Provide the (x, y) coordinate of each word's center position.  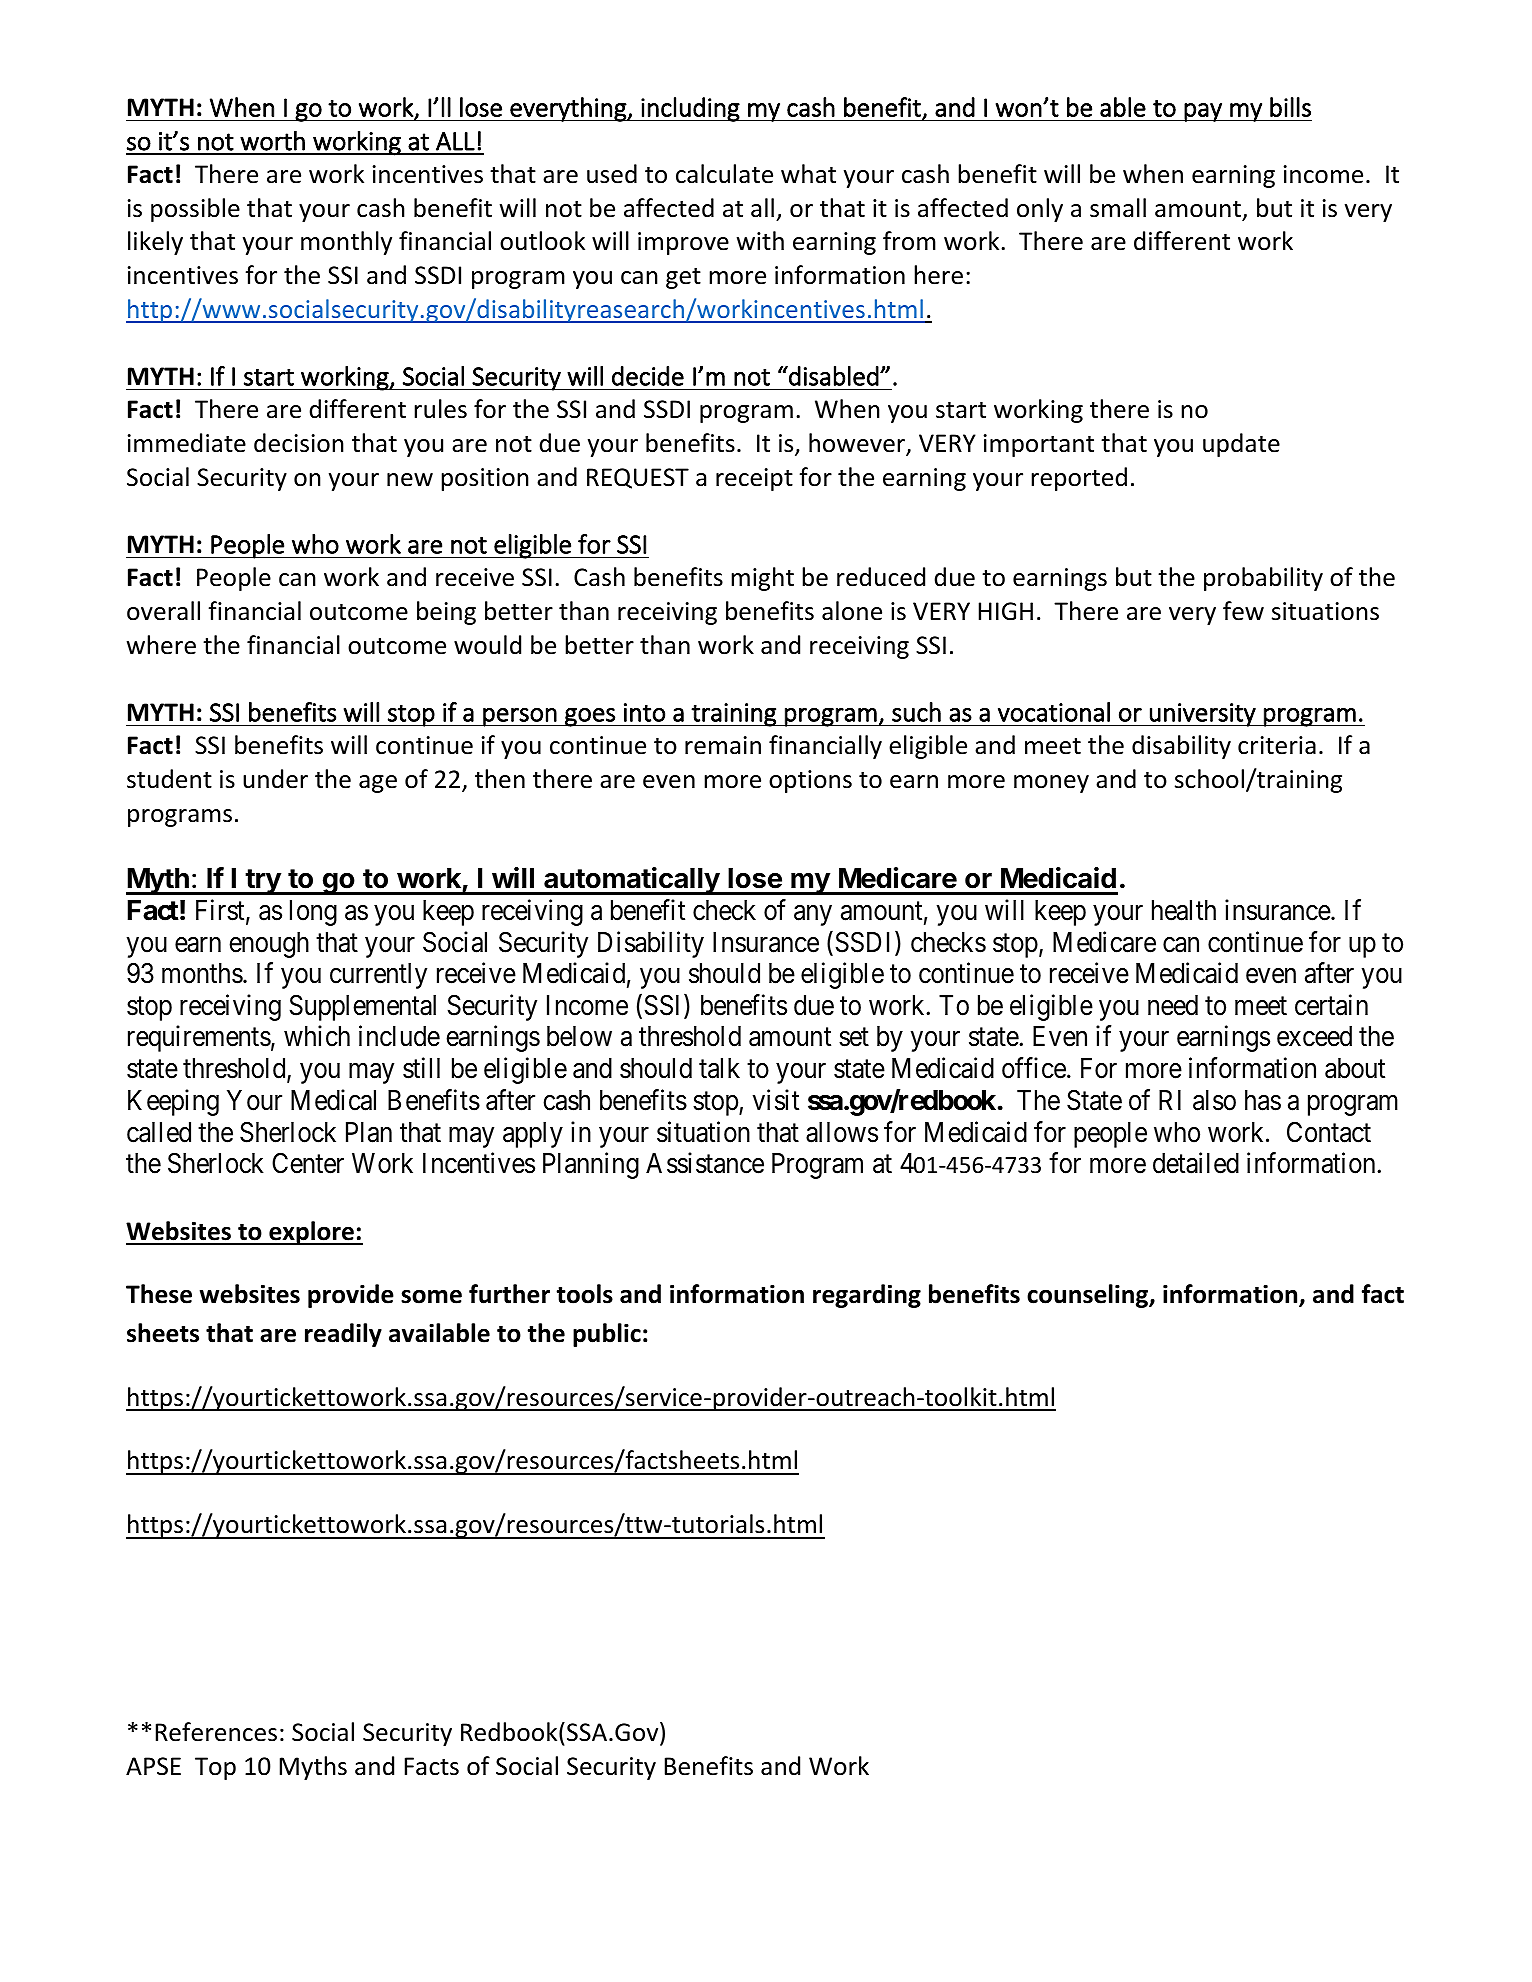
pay (1203, 112)
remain (723, 745)
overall (163, 611)
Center (308, 1163)
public (607, 1335)
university (1203, 715)
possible (195, 210)
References (216, 1732)
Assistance (705, 1163)
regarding (867, 1296)
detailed (1196, 1163)
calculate (724, 174)
